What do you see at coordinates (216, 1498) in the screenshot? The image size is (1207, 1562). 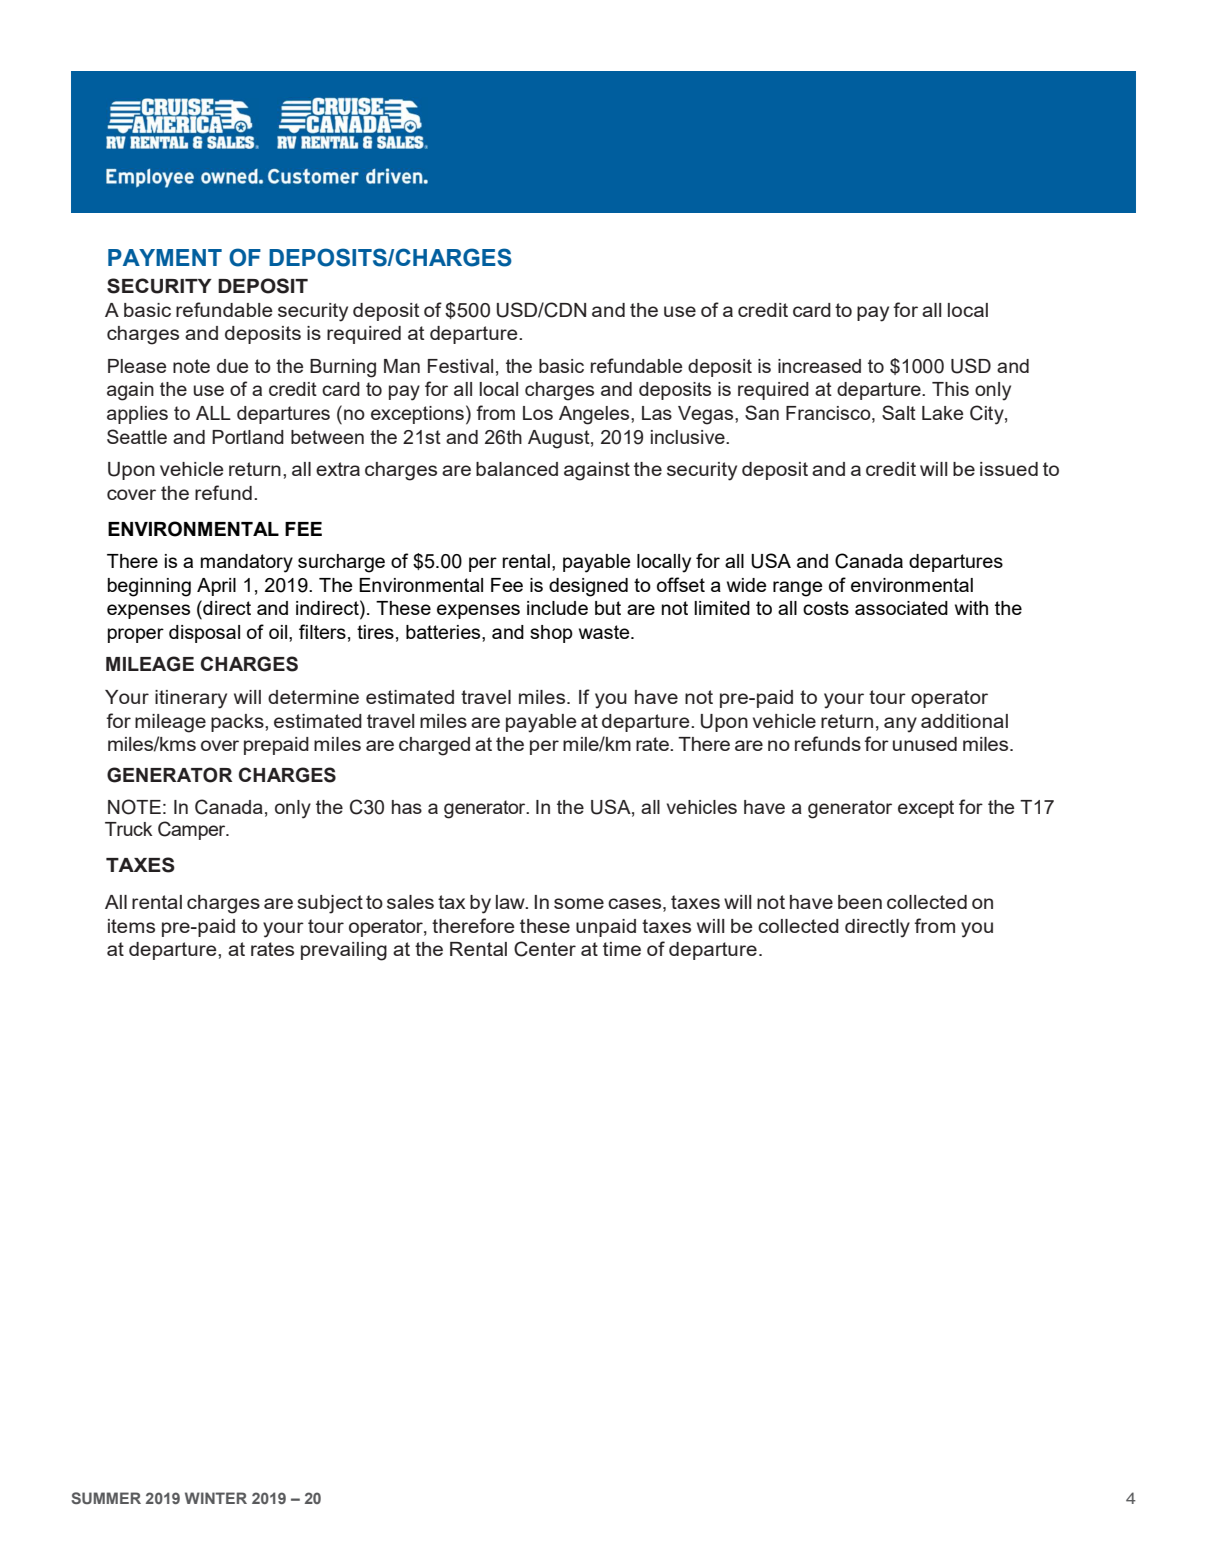 I see `WINTER` at bounding box center [216, 1498].
